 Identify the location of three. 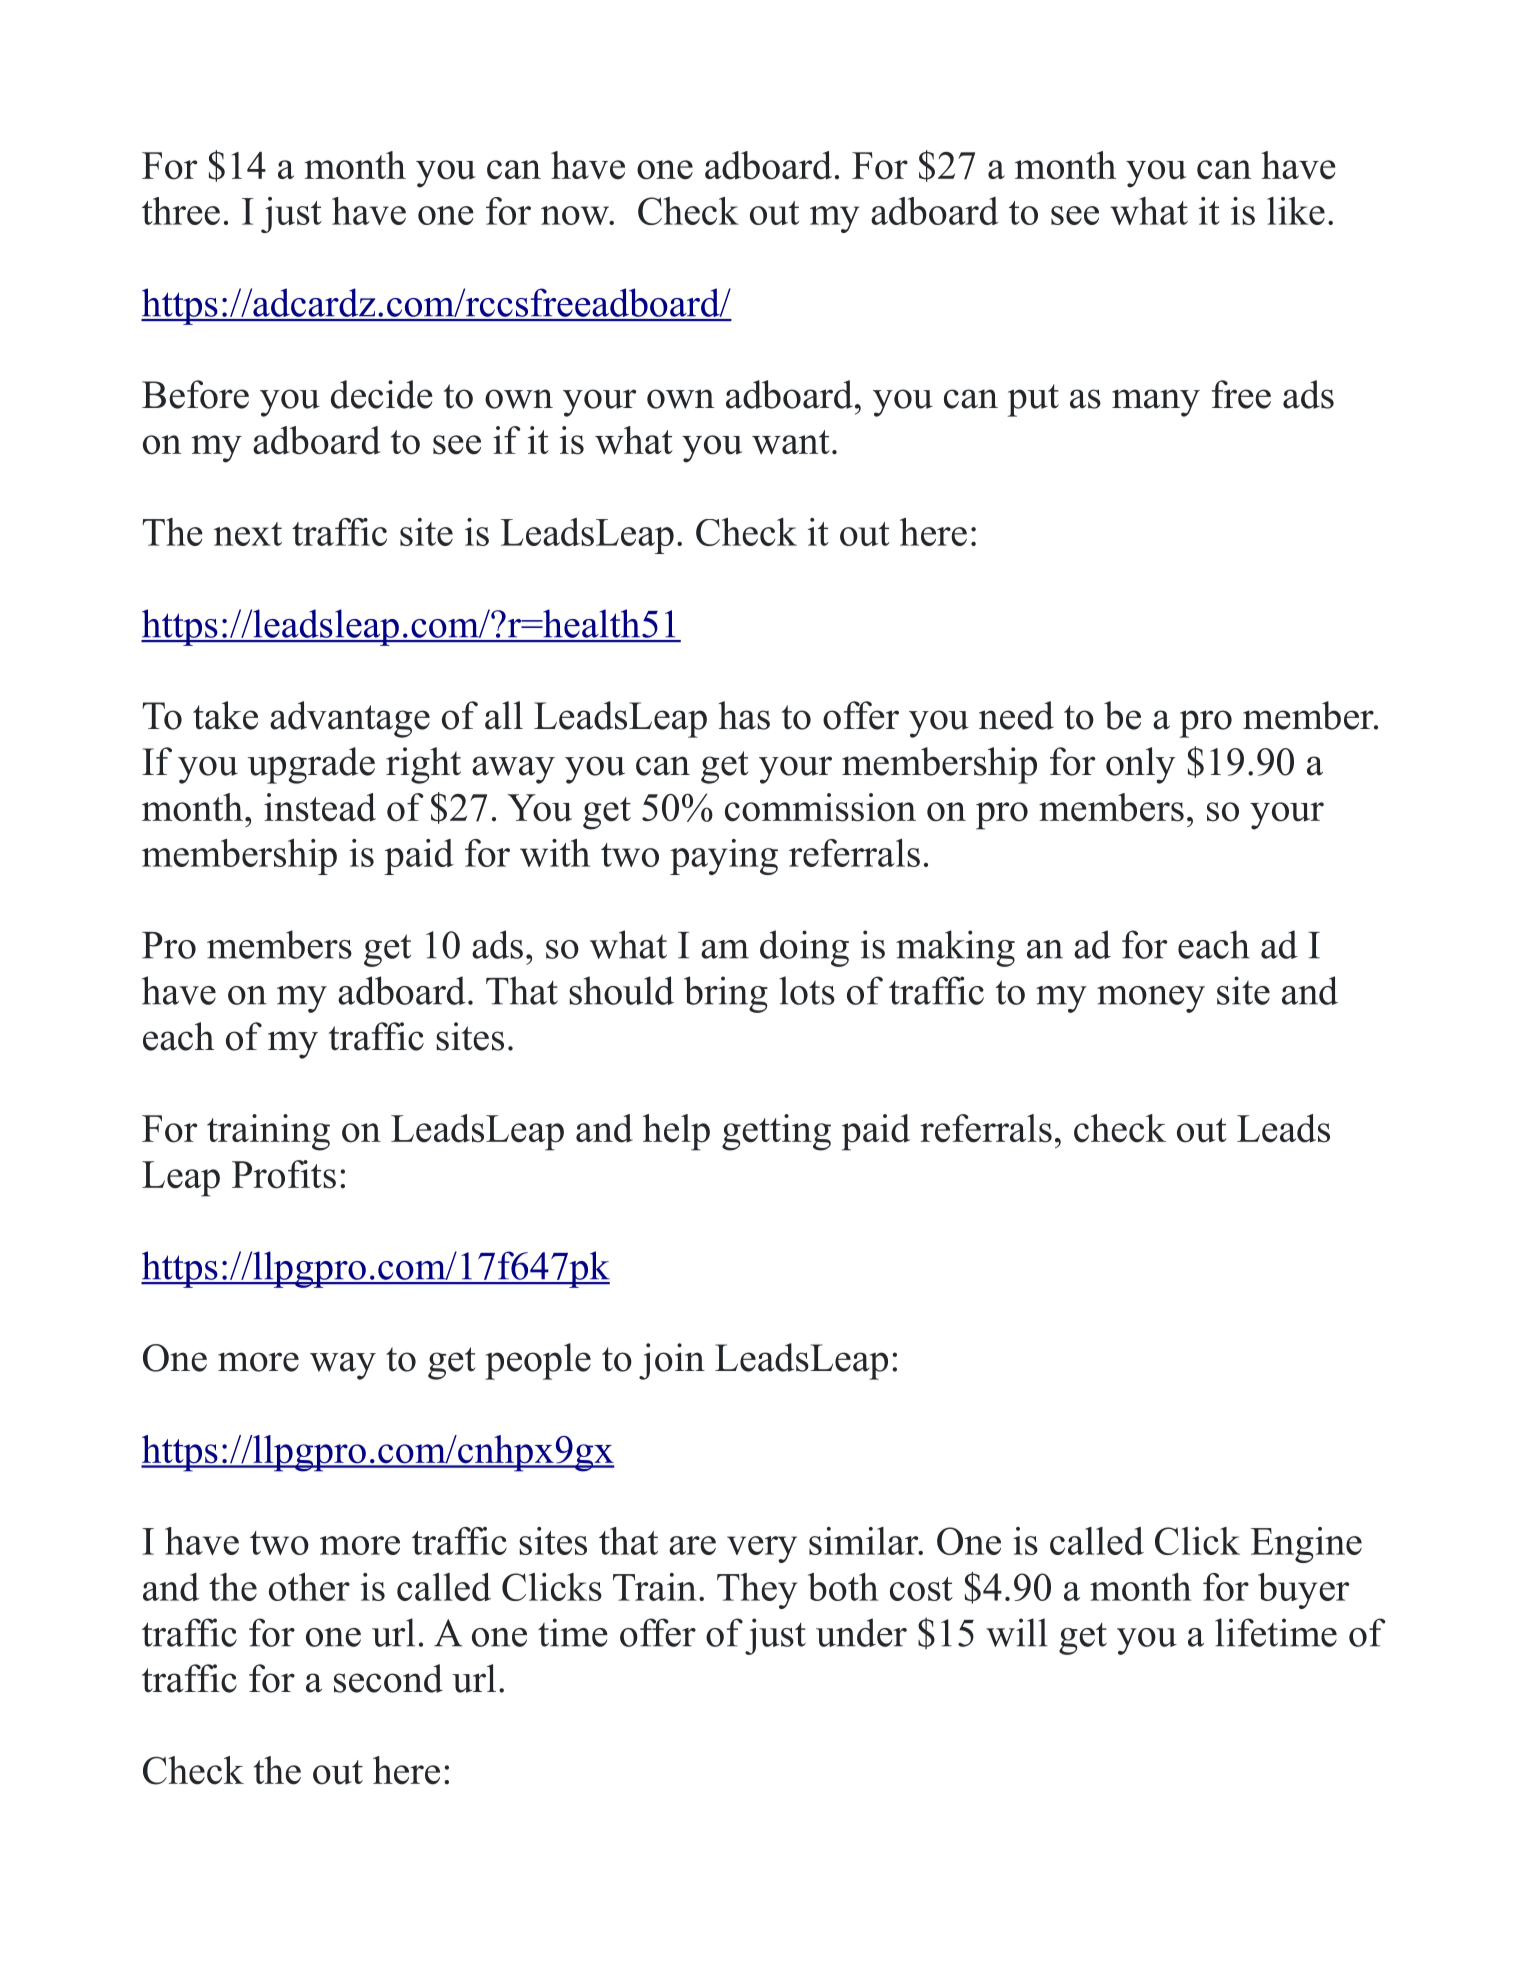
(181, 211).
